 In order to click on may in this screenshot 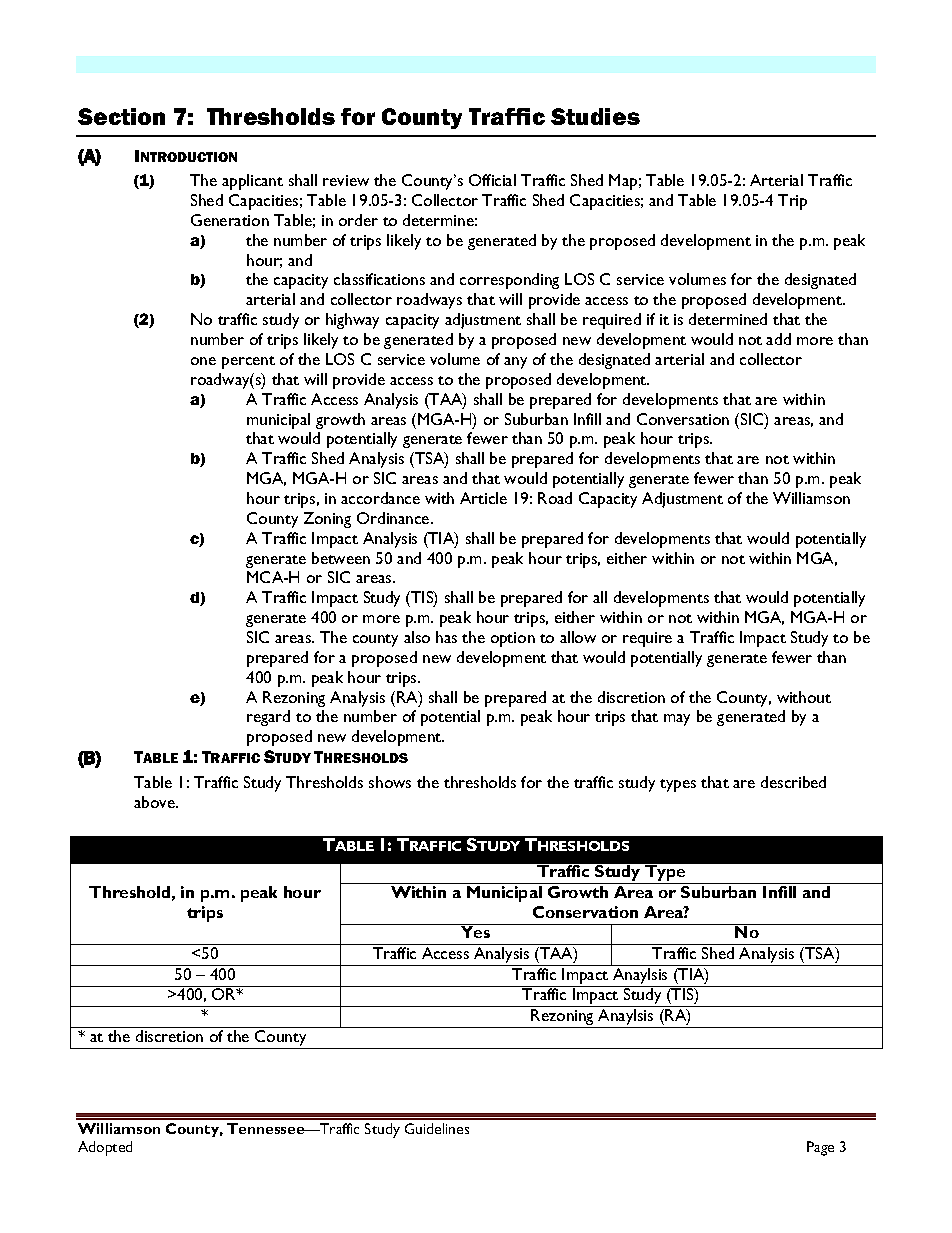, I will do `click(677, 720)`.
